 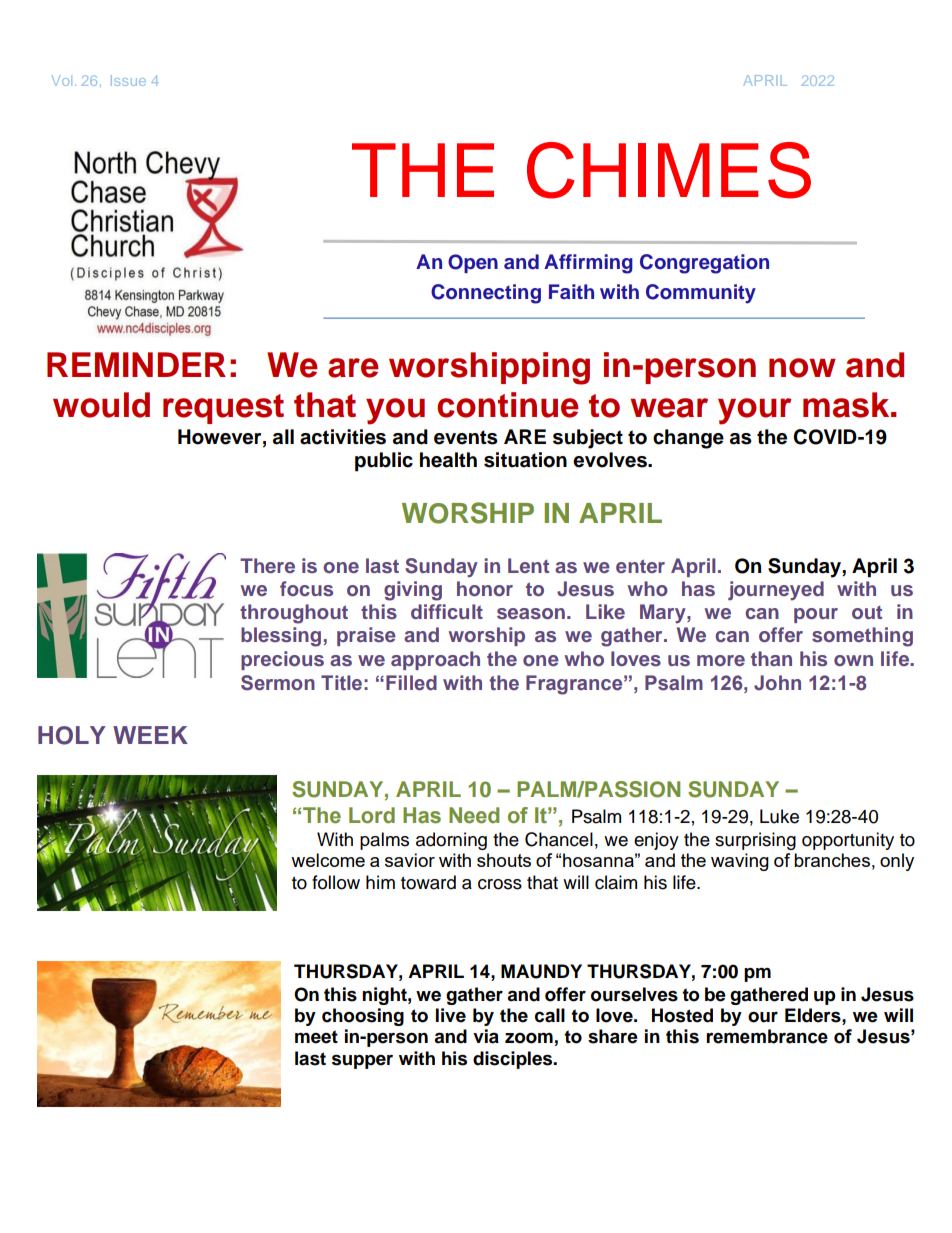 What do you see at coordinates (704, 264) in the image?
I see `Congregation` at bounding box center [704, 264].
